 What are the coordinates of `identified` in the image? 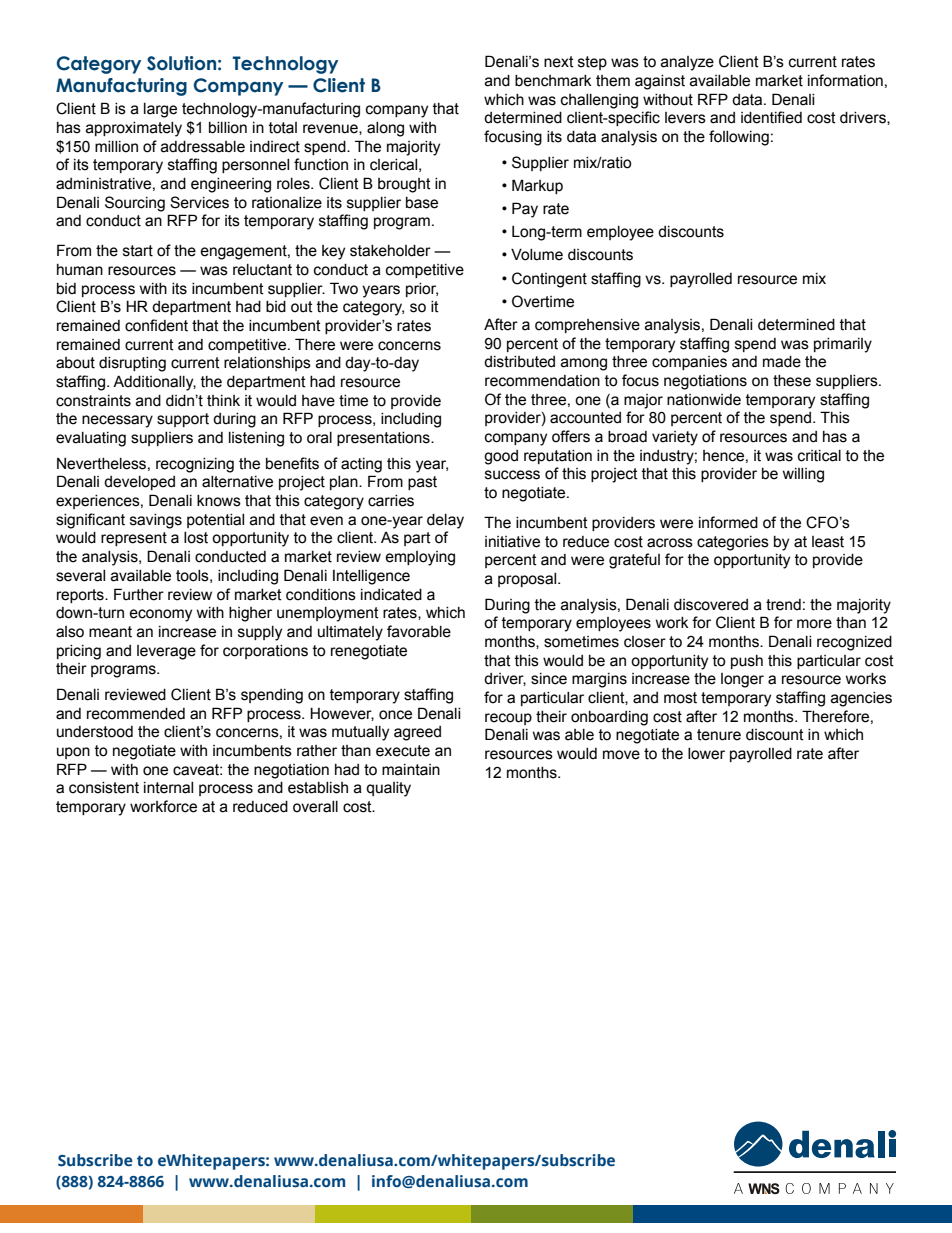 It's located at (771, 117).
